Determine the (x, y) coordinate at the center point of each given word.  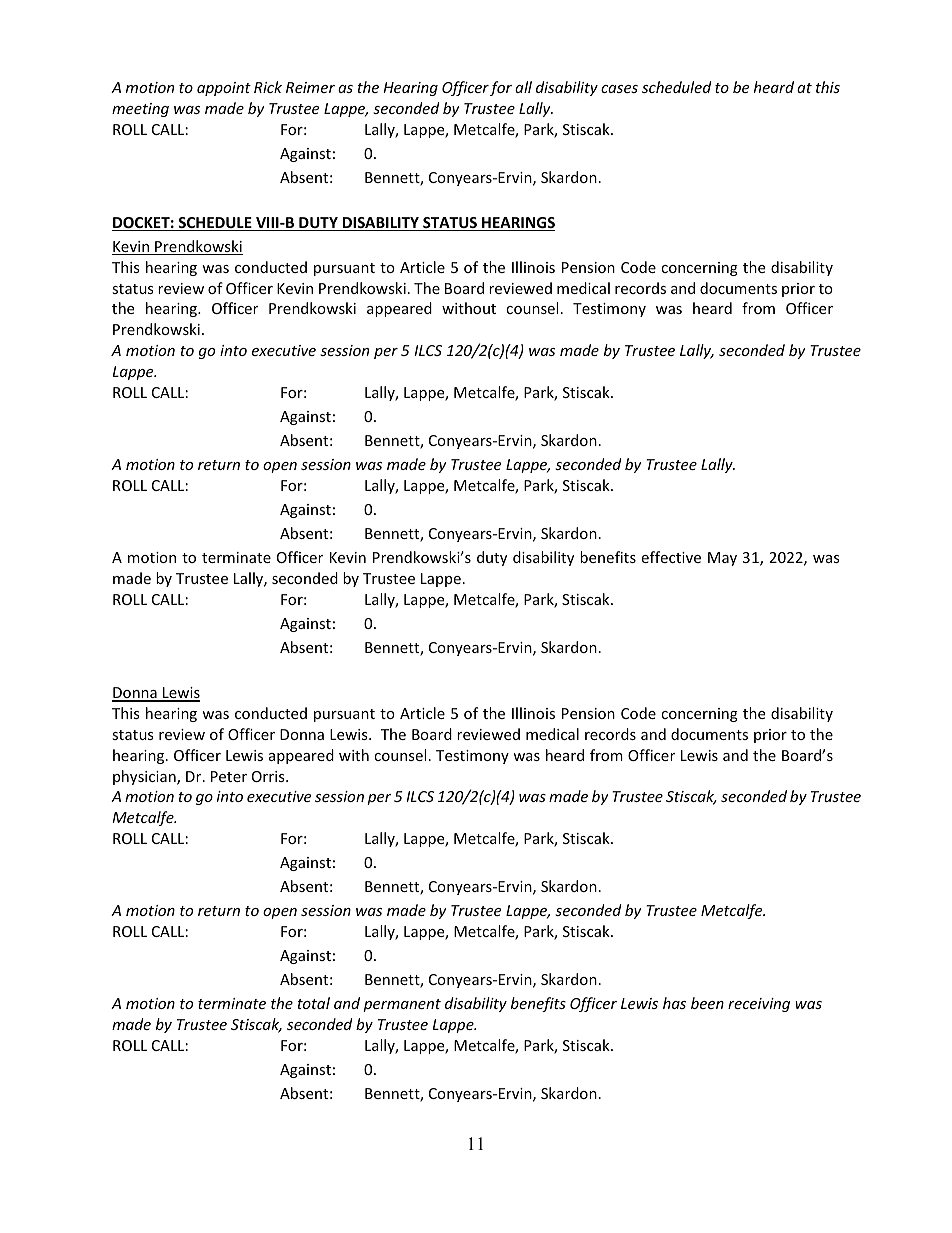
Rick (268, 87)
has (674, 1003)
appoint (224, 89)
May (722, 559)
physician (145, 777)
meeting (140, 110)
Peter (229, 776)
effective (671, 557)
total (313, 1003)
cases (619, 89)
